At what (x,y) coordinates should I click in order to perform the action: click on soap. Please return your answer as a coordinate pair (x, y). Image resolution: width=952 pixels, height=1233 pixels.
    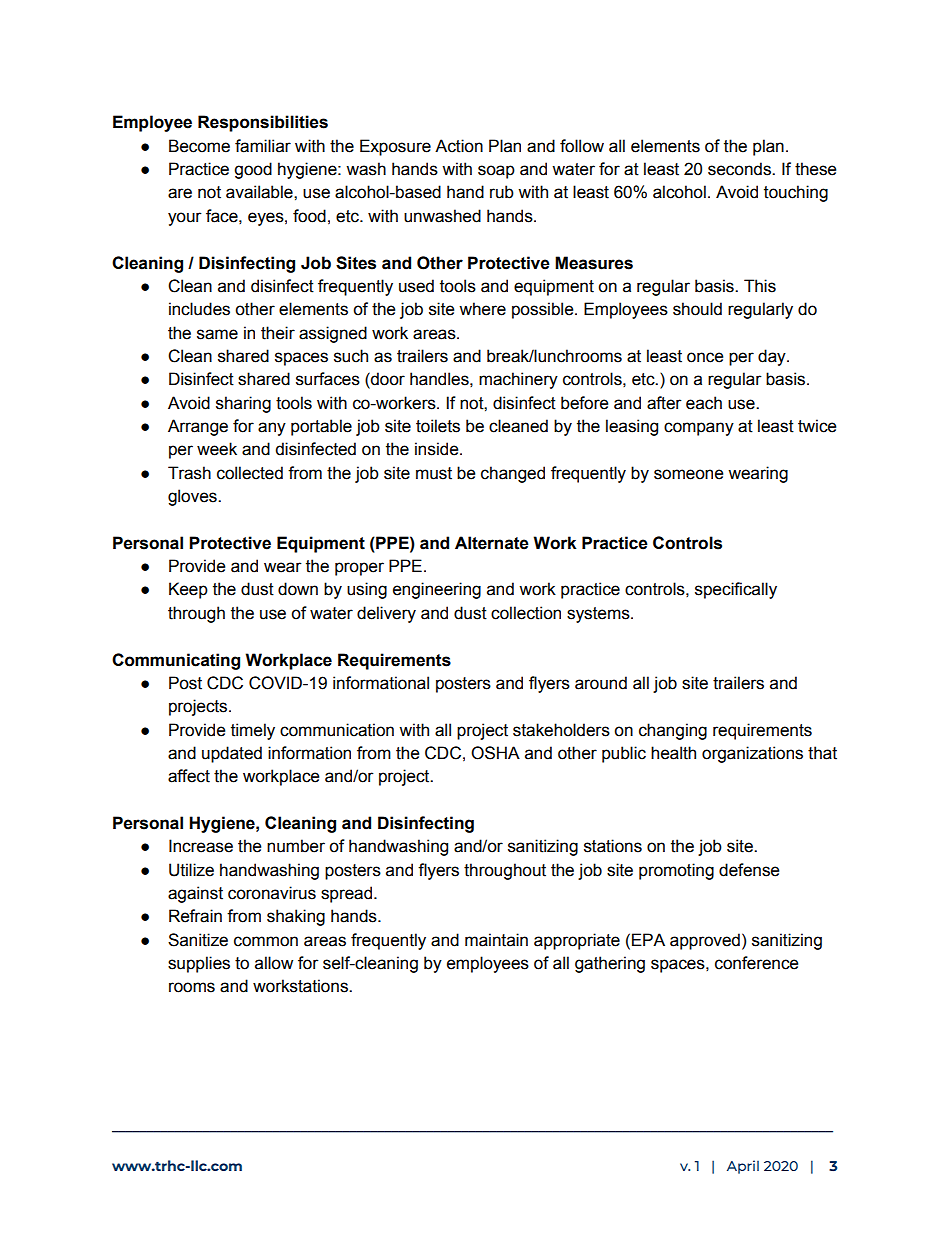
    Looking at the image, I should click on (496, 172).
